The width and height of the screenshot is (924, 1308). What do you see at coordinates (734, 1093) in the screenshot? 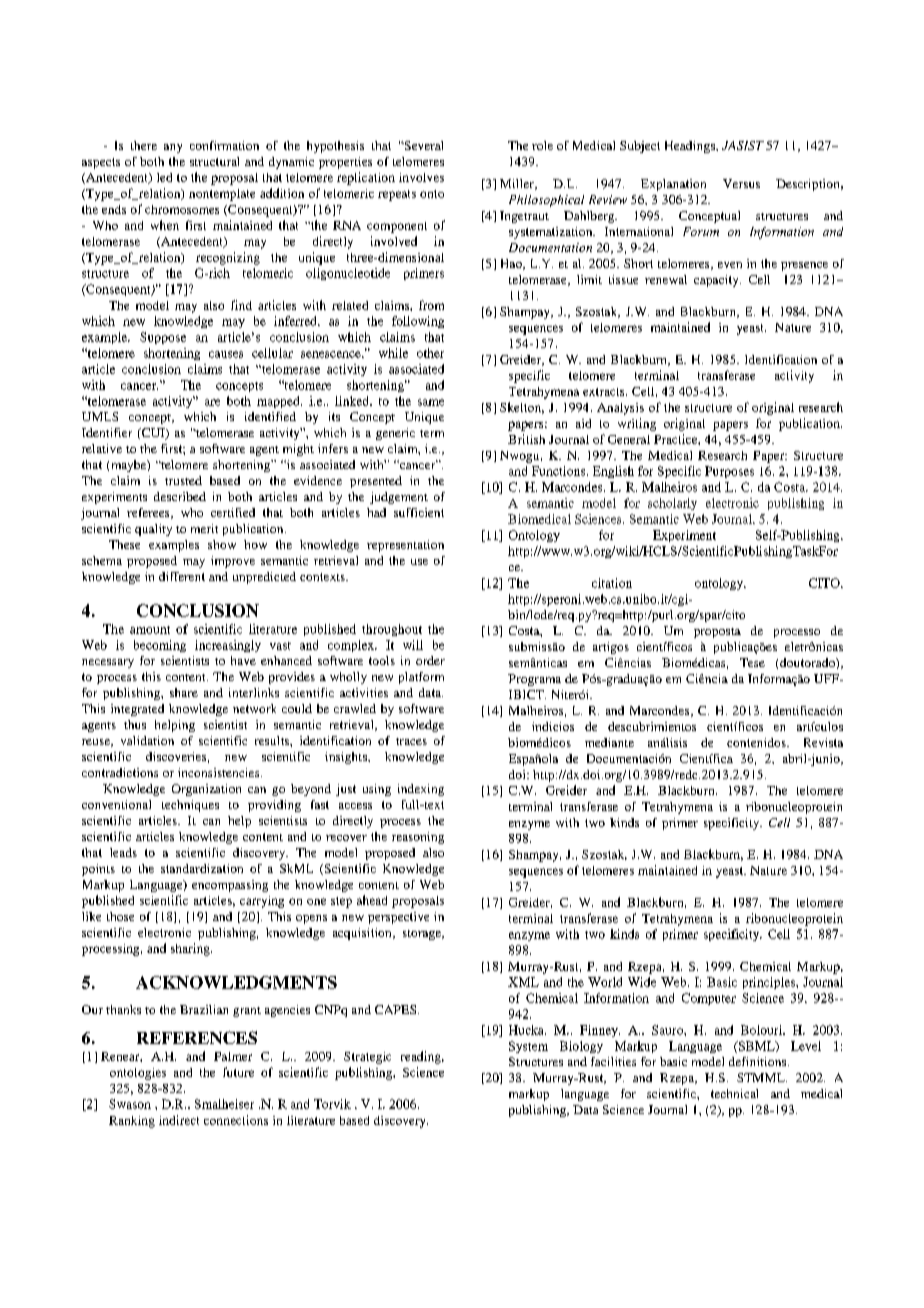
I see `technical` at bounding box center [734, 1093].
